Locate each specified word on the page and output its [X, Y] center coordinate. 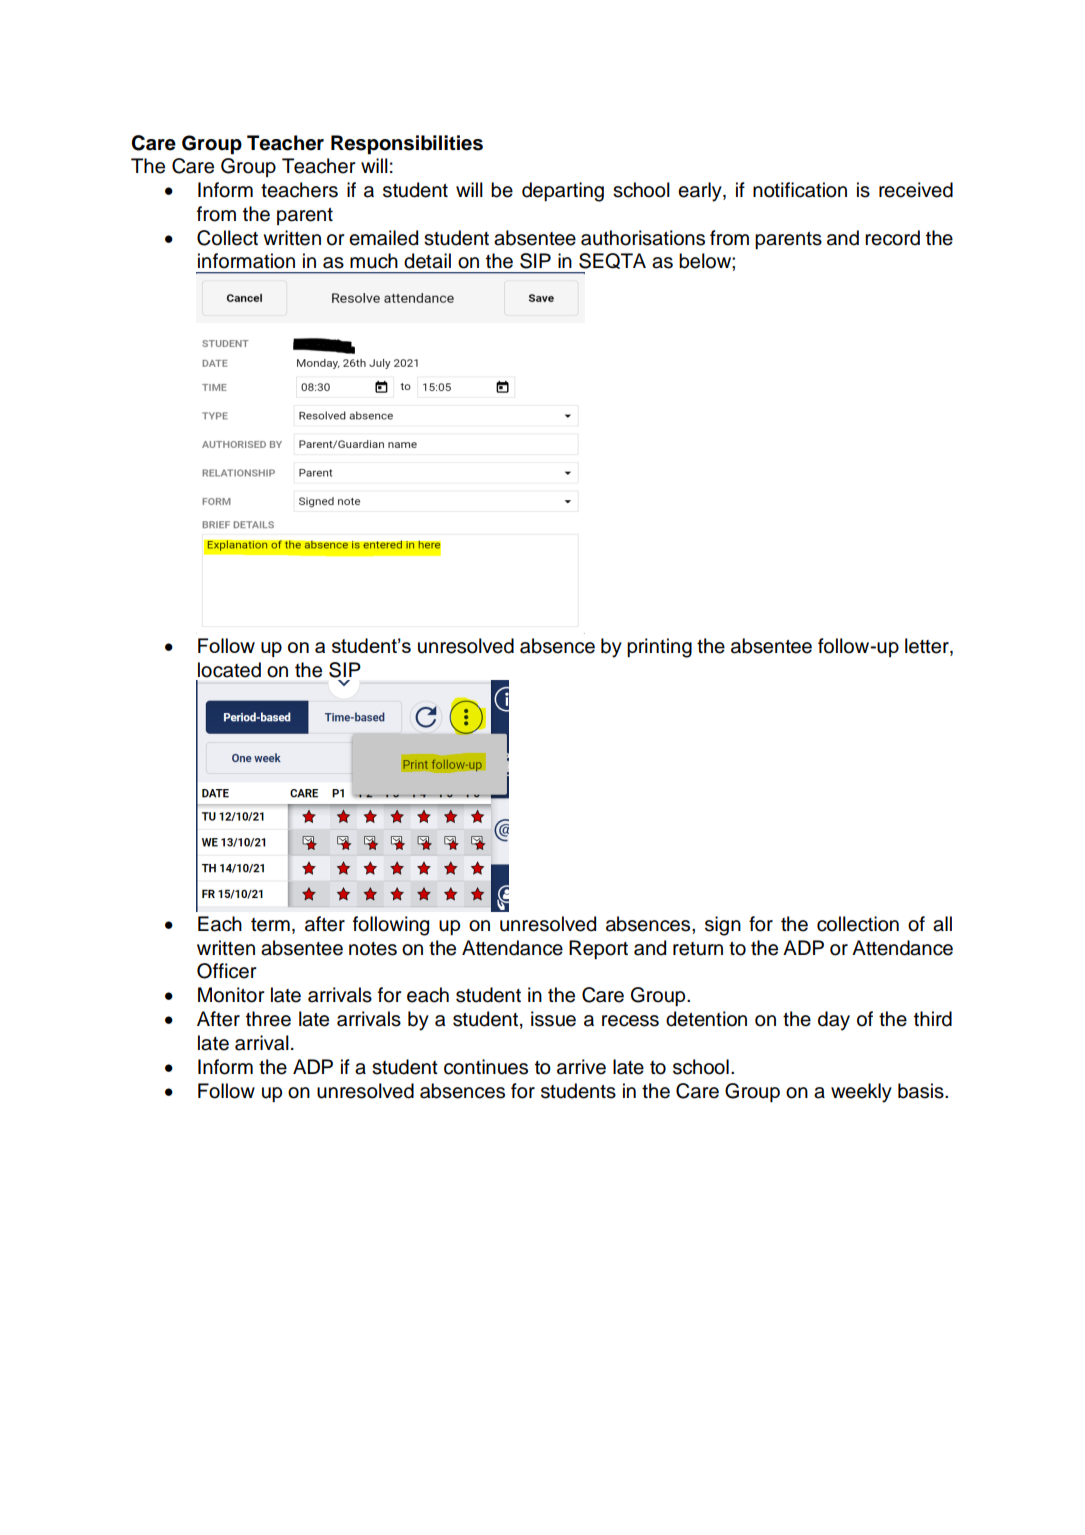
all [942, 924]
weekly [861, 1093]
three [268, 1019]
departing [563, 192]
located [229, 670]
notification [800, 190]
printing [659, 648]
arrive [581, 1067]
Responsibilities [407, 145]
